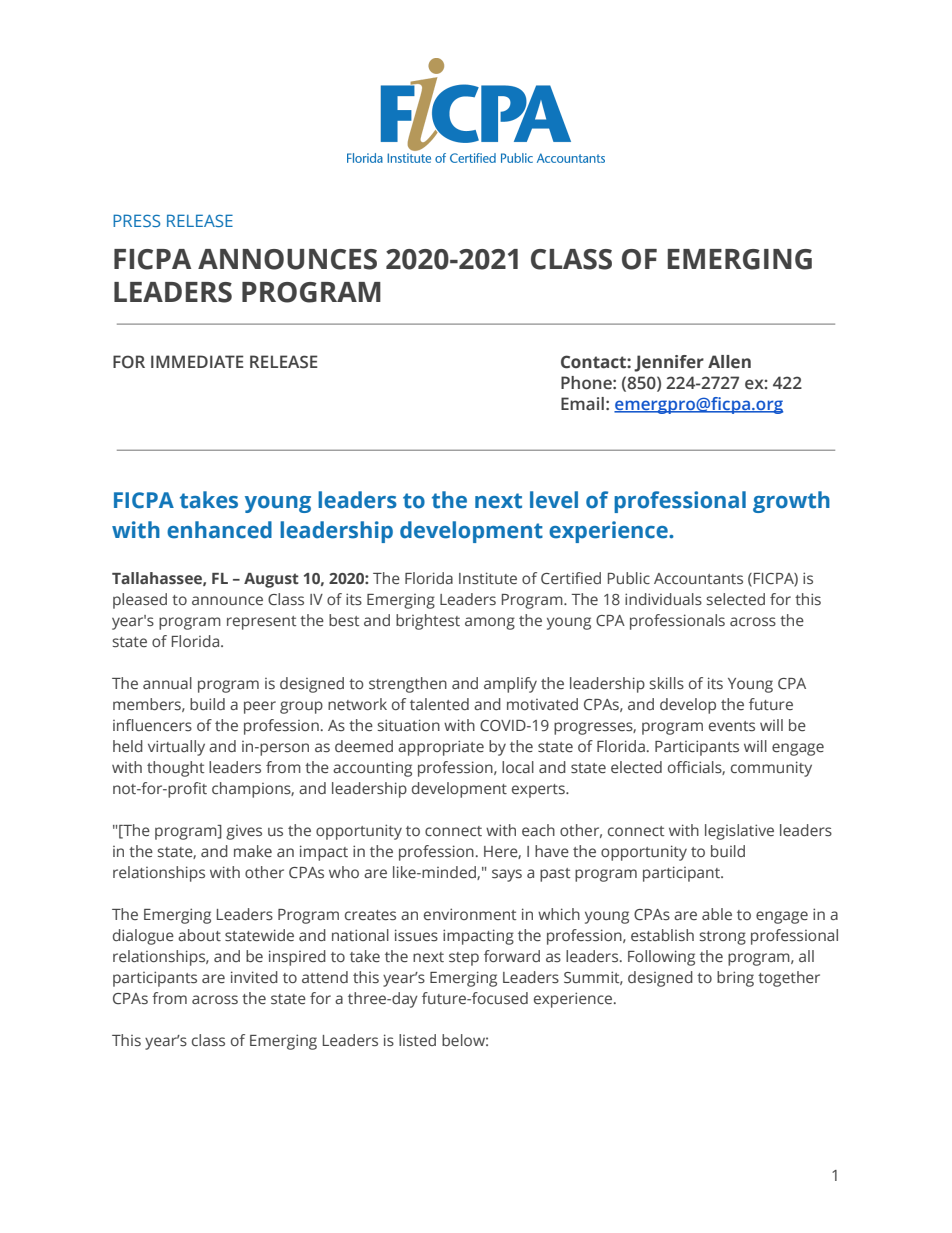  What do you see at coordinates (739, 832) in the screenshot?
I see `legislative` at bounding box center [739, 832].
